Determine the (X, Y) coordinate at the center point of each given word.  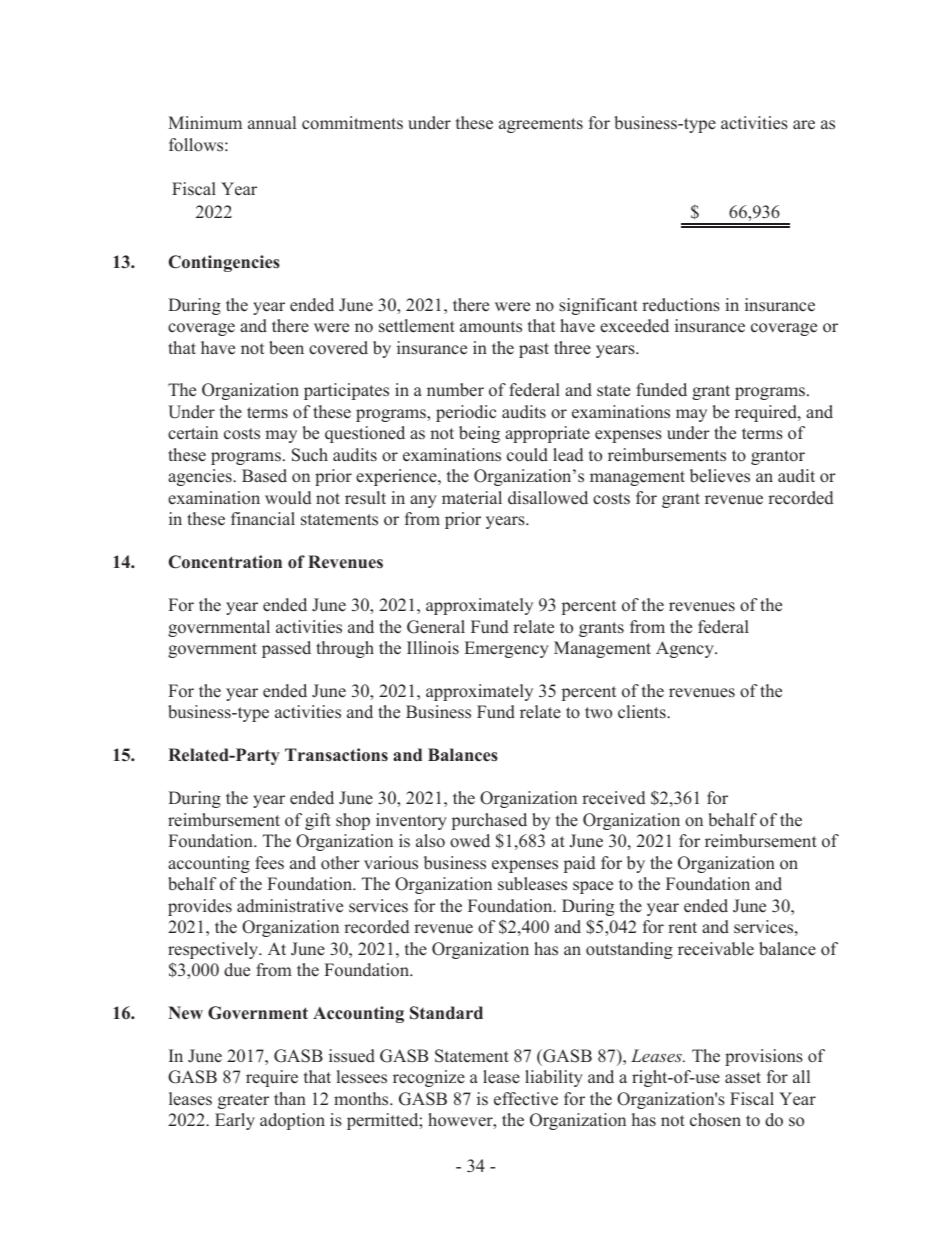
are (804, 125)
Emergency (507, 649)
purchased (489, 821)
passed (286, 649)
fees (269, 863)
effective (526, 1099)
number (455, 390)
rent (682, 928)
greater (243, 1101)
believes (720, 476)
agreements (541, 125)
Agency (686, 649)
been (286, 348)
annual (272, 122)
